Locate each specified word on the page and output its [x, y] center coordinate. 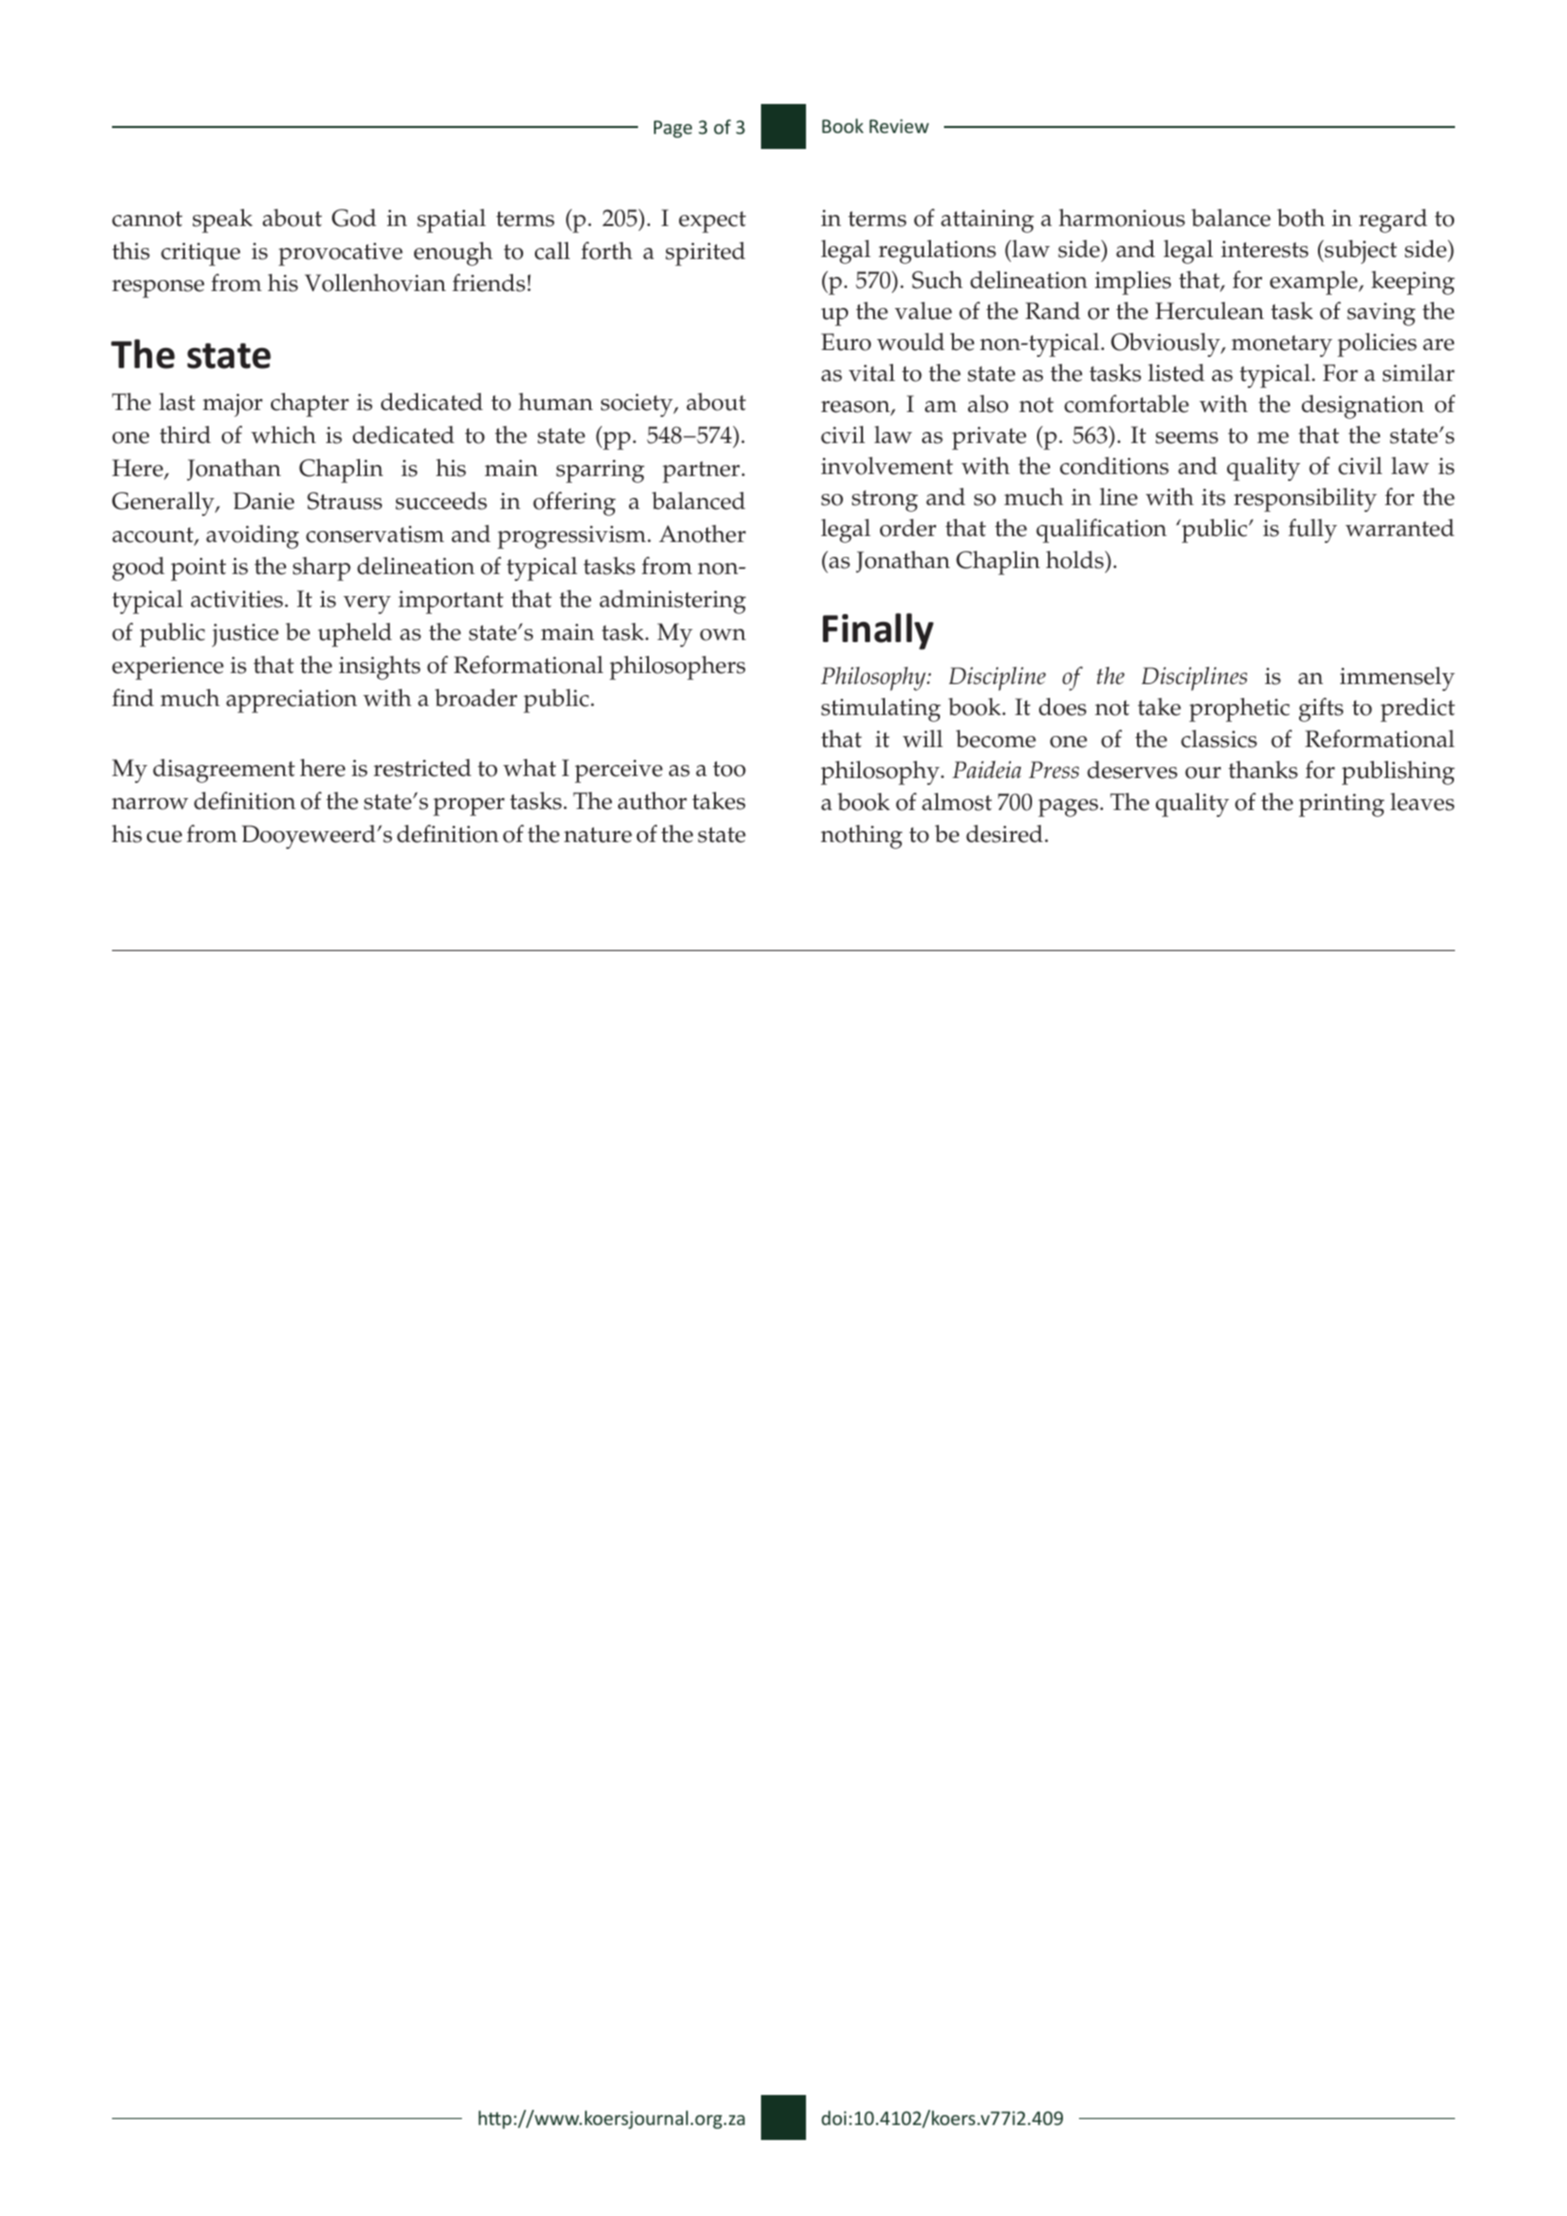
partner [701, 472]
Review [899, 126]
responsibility [1305, 500]
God [354, 218]
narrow [150, 804]
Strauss [344, 501]
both [1301, 218]
